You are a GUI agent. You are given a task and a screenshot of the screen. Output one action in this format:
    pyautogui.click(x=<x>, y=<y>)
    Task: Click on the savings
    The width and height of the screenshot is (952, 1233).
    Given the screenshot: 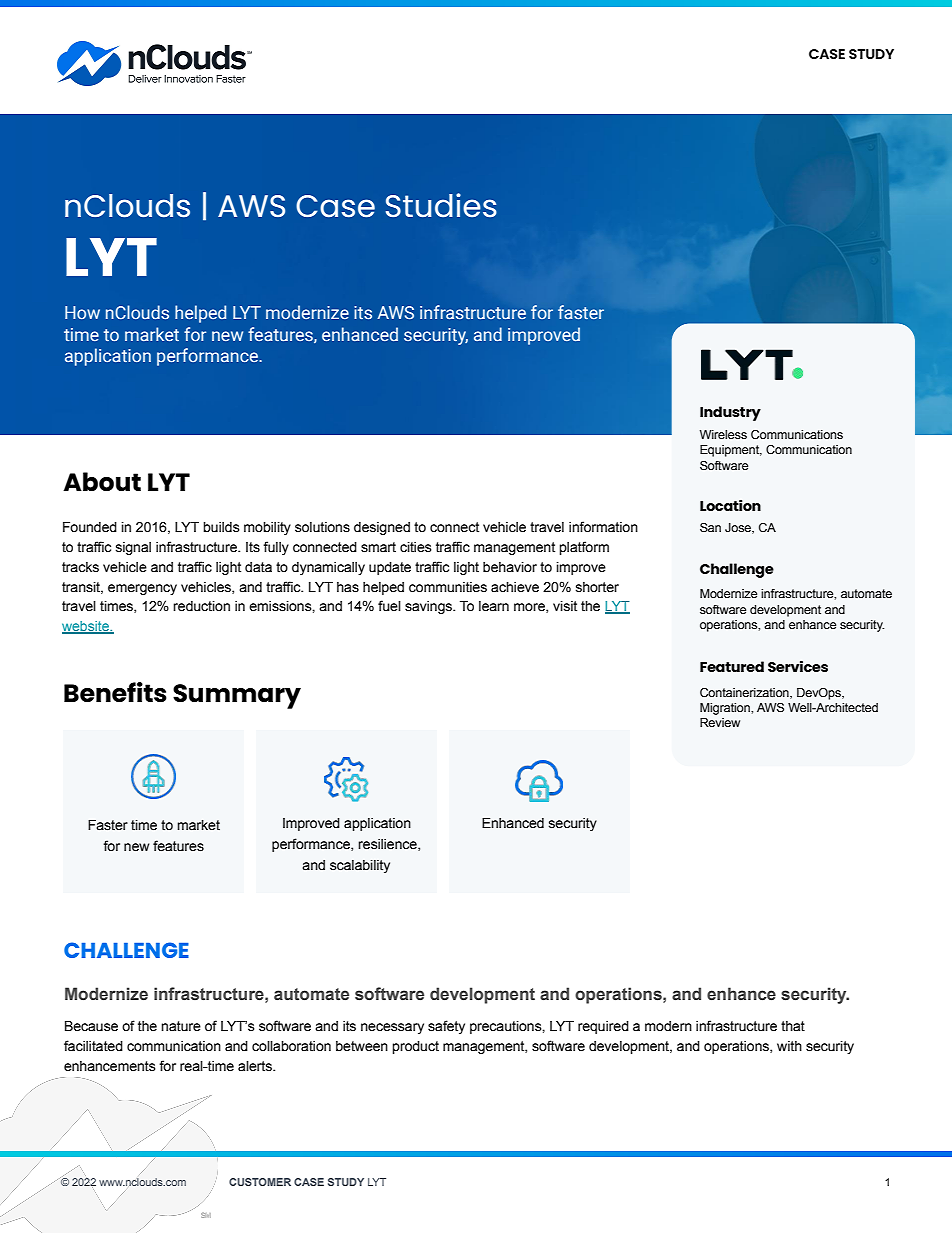 What is the action you would take?
    pyautogui.click(x=429, y=607)
